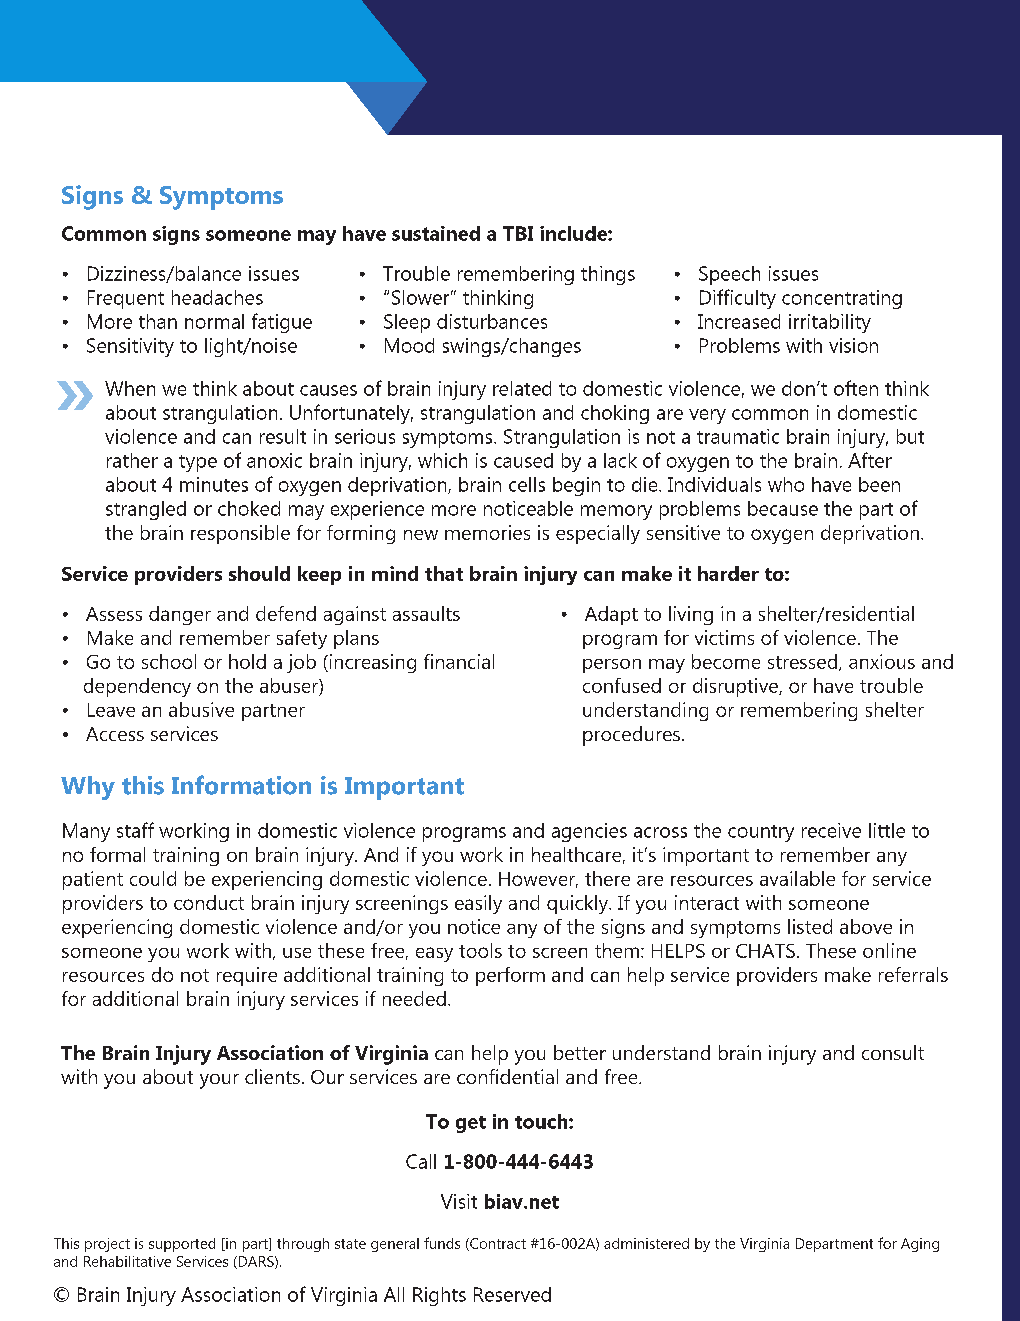  I want to click on Contract, so click(497, 1244).
